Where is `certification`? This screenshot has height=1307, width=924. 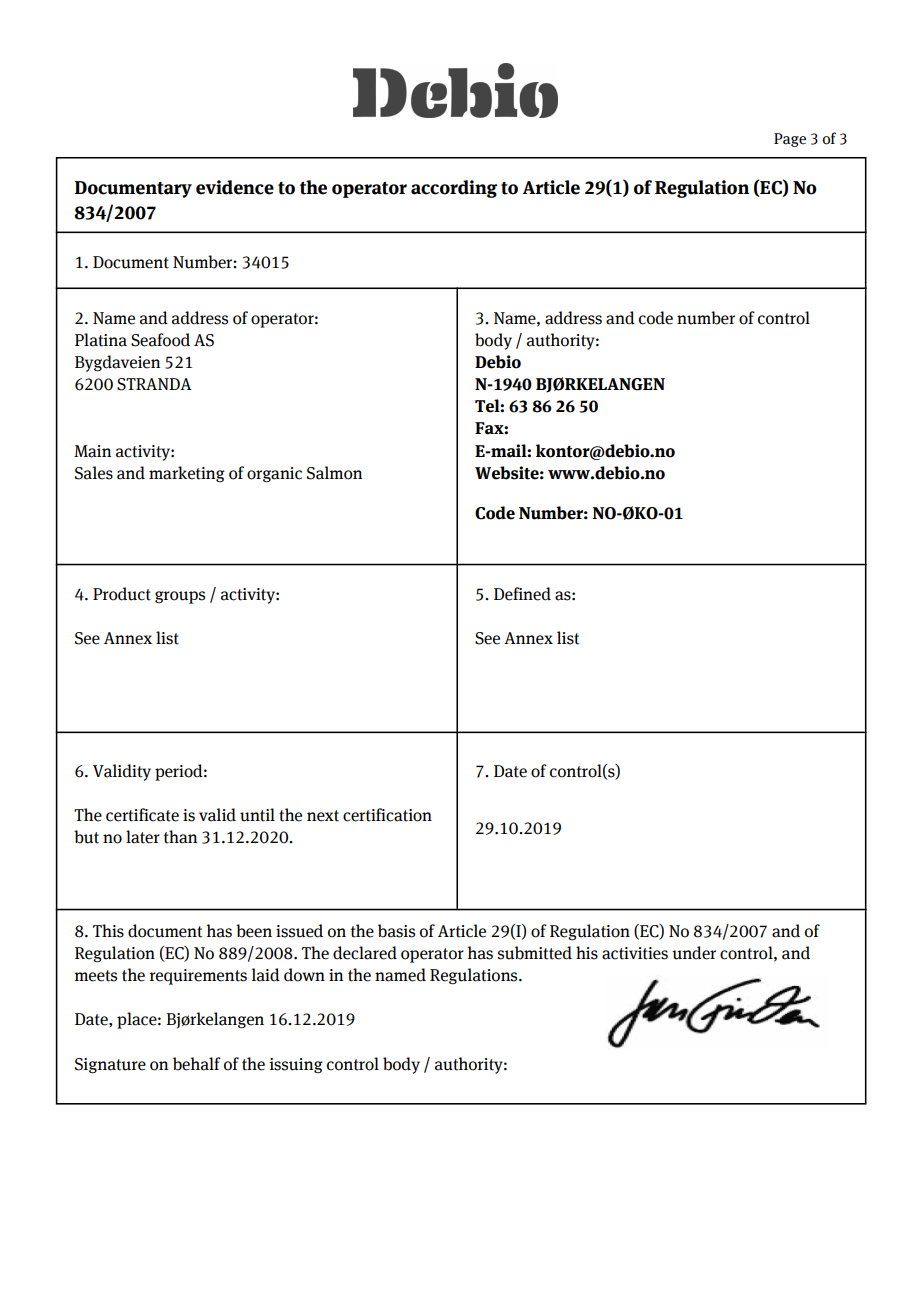 certification is located at coordinates (387, 815).
